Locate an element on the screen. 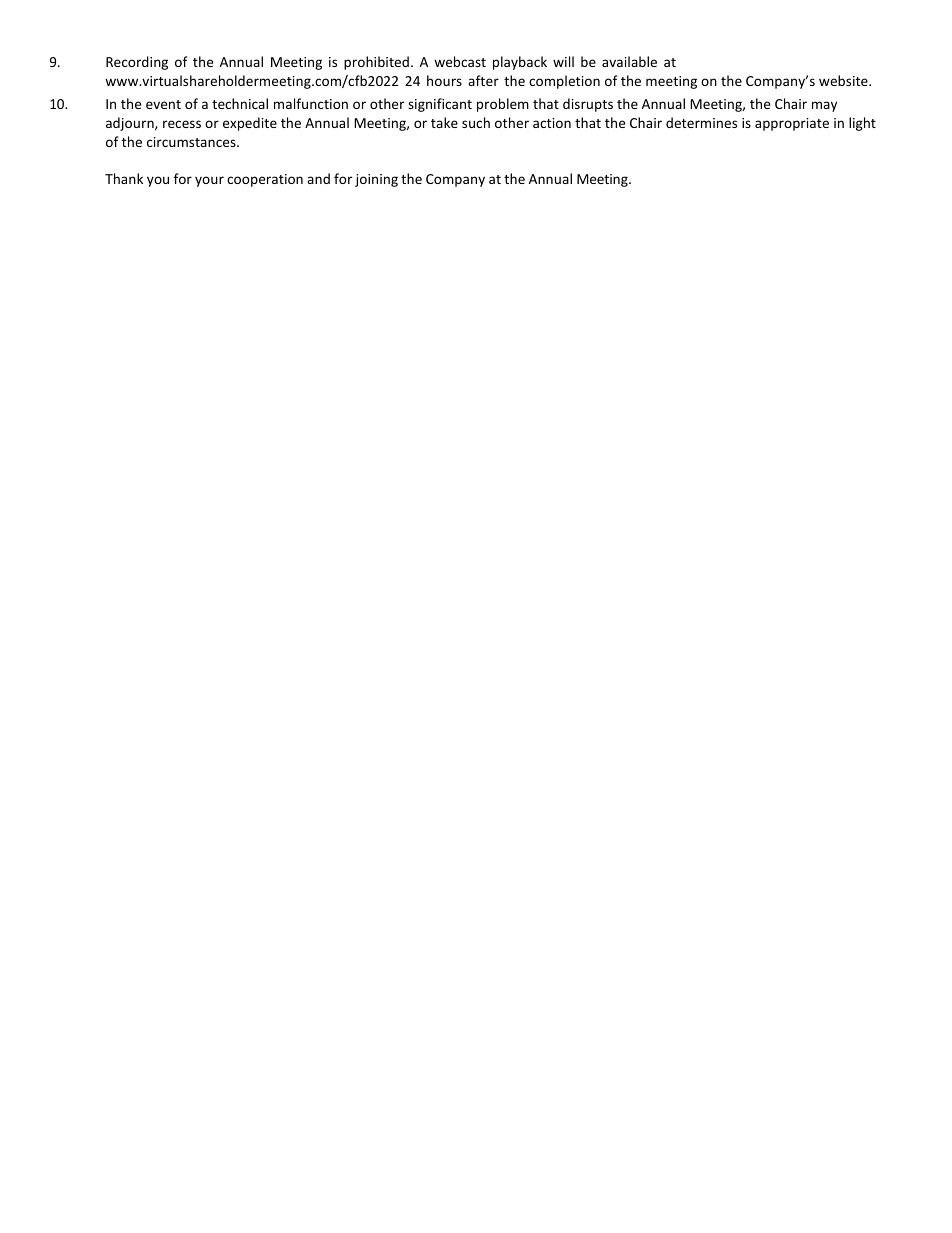  appropriate is located at coordinates (792, 124).
